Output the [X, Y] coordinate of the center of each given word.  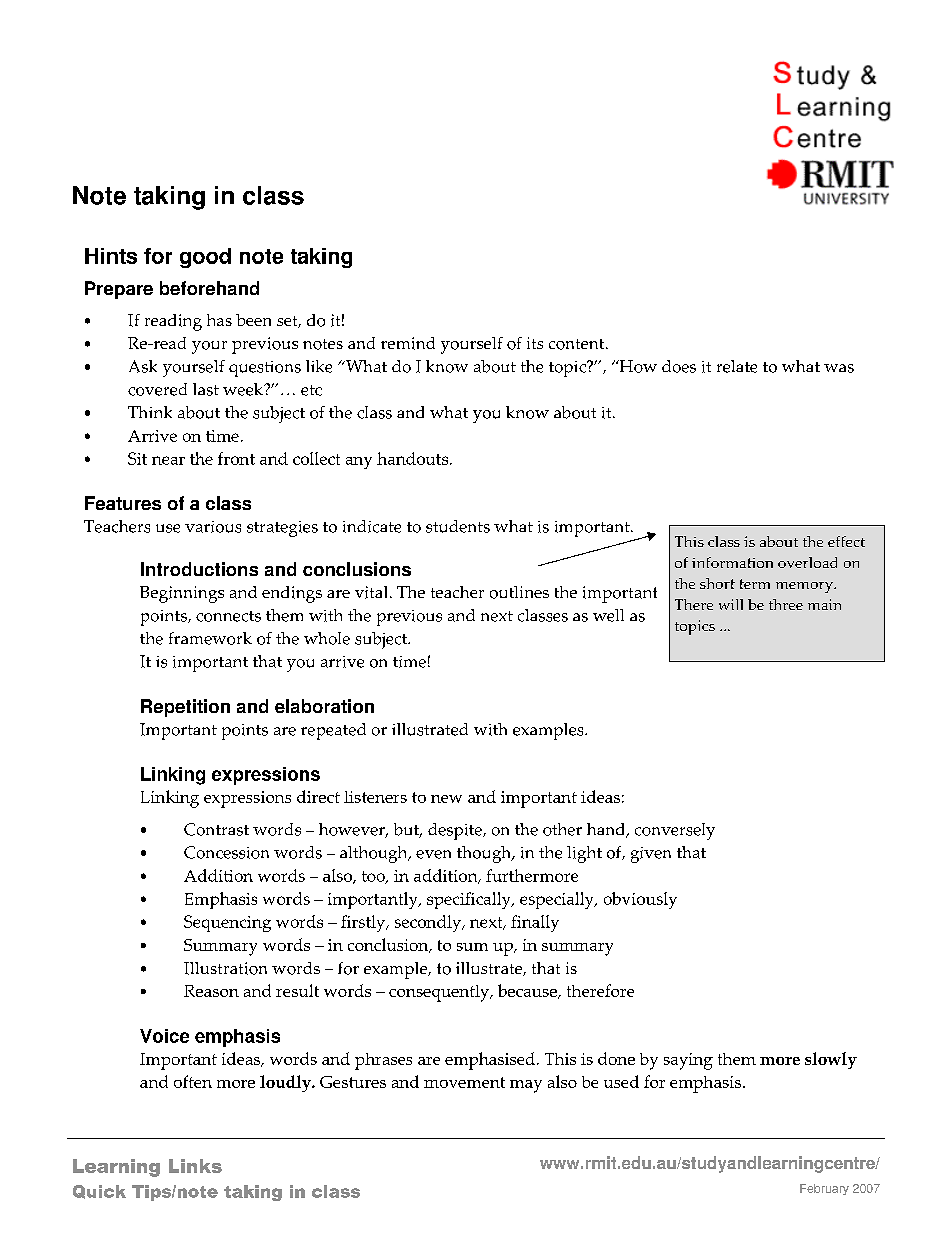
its [535, 343]
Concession [226, 852]
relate [737, 366]
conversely [675, 831]
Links [195, 1166]
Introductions [199, 569]
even [433, 854]
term [755, 584]
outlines [519, 592]
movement [464, 1082]
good [205, 258]
